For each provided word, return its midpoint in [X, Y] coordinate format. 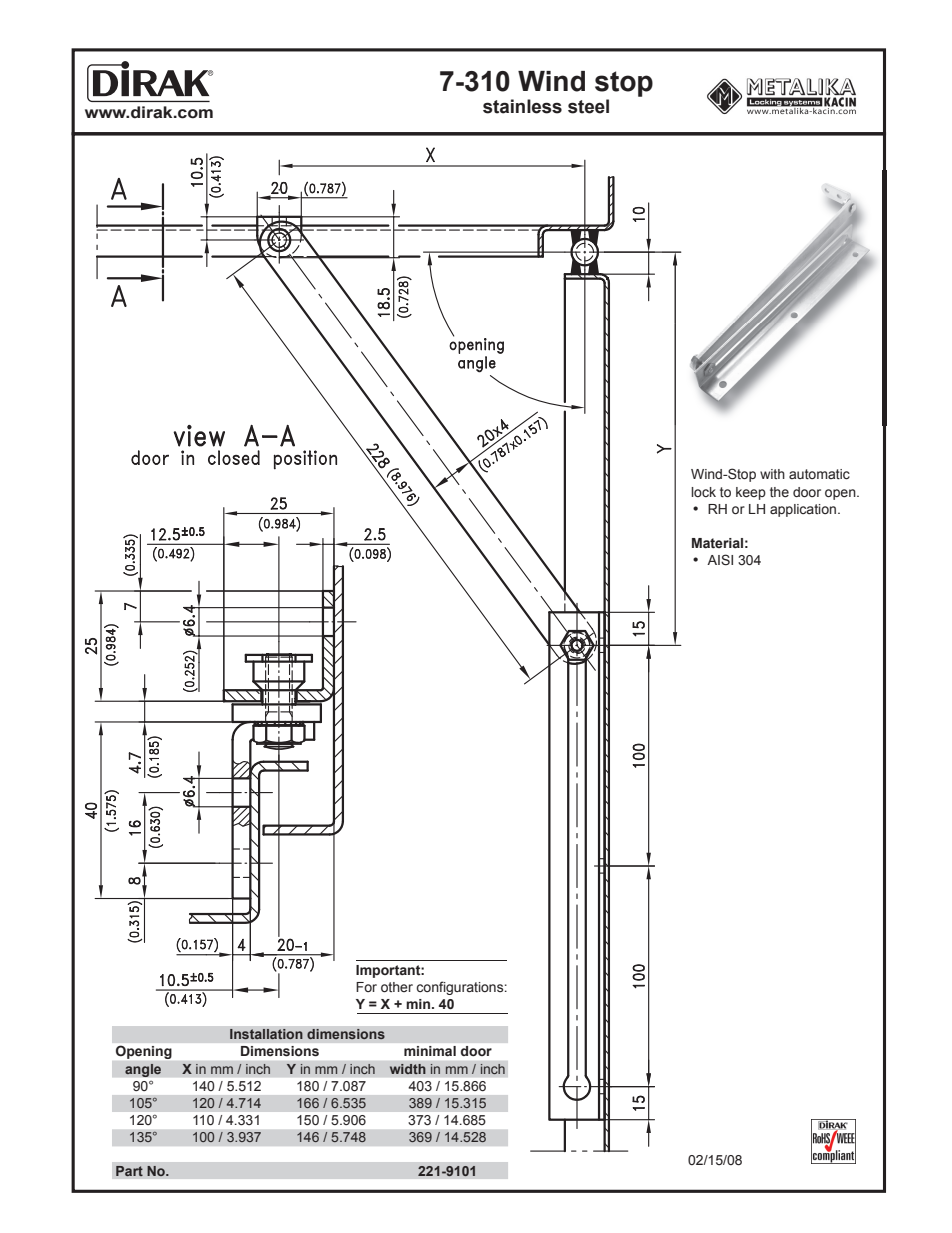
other [397, 987]
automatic [819, 474]
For [366, 987]
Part [129, 1171]
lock [703, 492]
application [804, 510]
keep [751, 493]
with [772, 474]
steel [588, 106]
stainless [522, 106]
